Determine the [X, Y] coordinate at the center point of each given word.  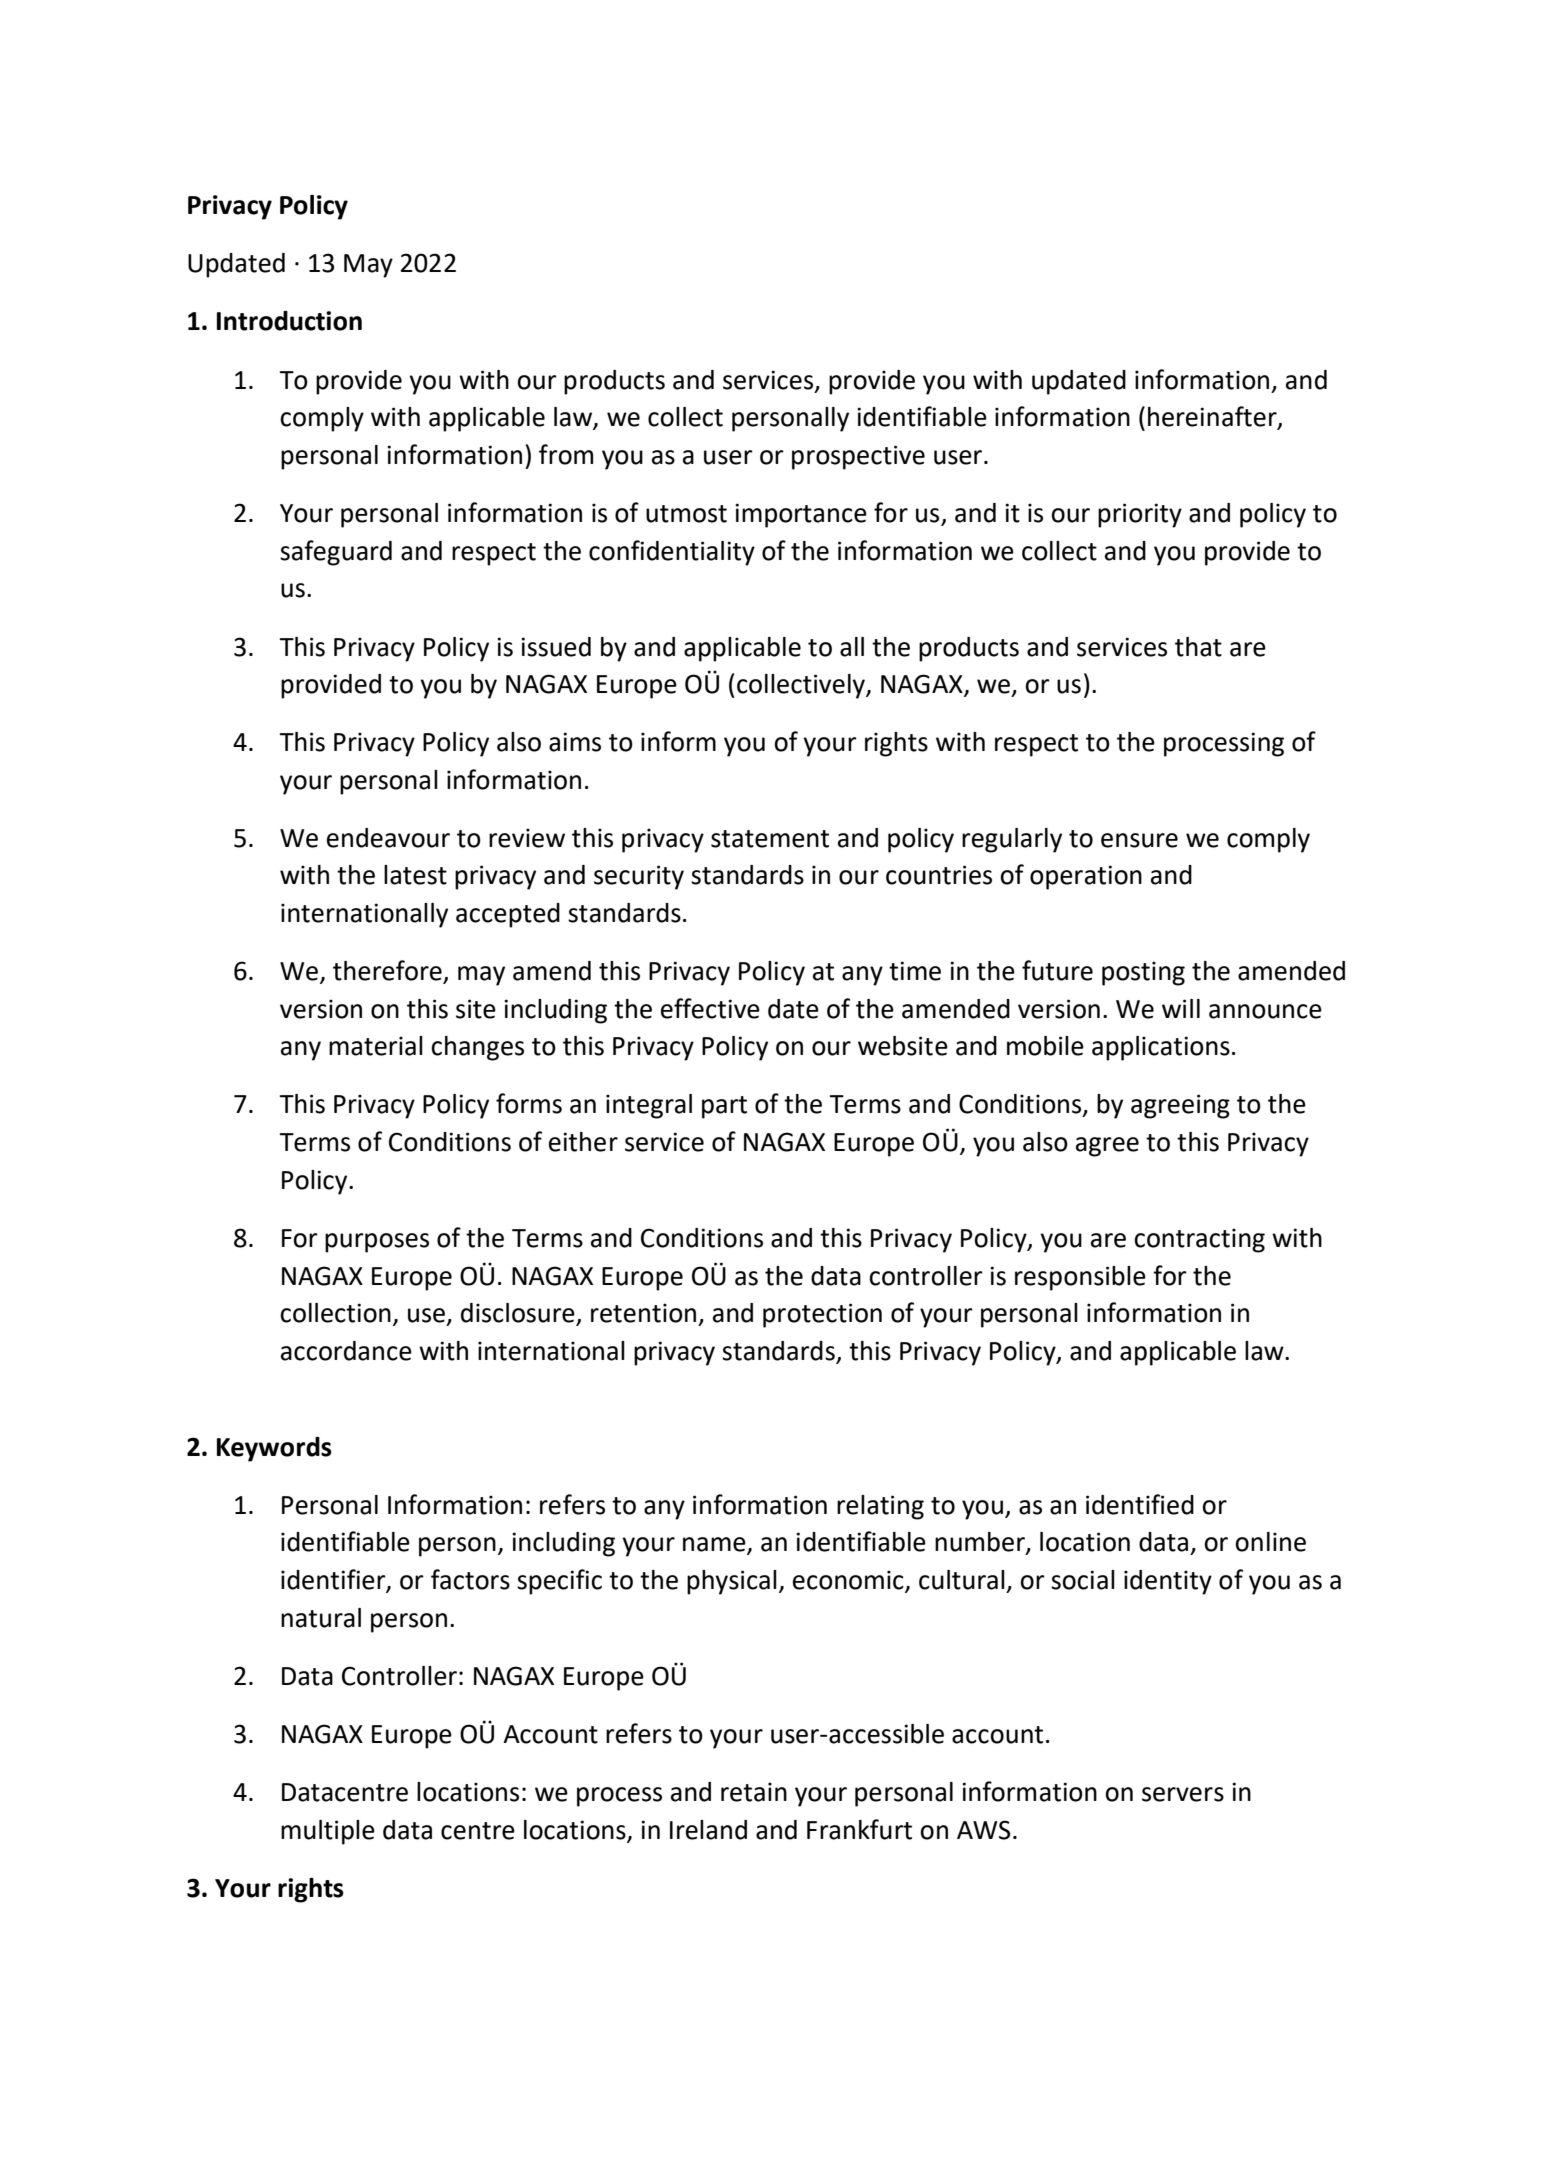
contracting [1199, 1240]
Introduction [289, 321]
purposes [377, 1243]
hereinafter [1213, 417]
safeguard [336, 553]
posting [1143, 973]
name [715, 1545]
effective [710, 1008]
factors [470, 1579]
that [1198, 647]
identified [1140, 1504]
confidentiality [672, 553]
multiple [328, 1832]
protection [822, 1315]
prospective [858, 457]
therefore [388, 971]
